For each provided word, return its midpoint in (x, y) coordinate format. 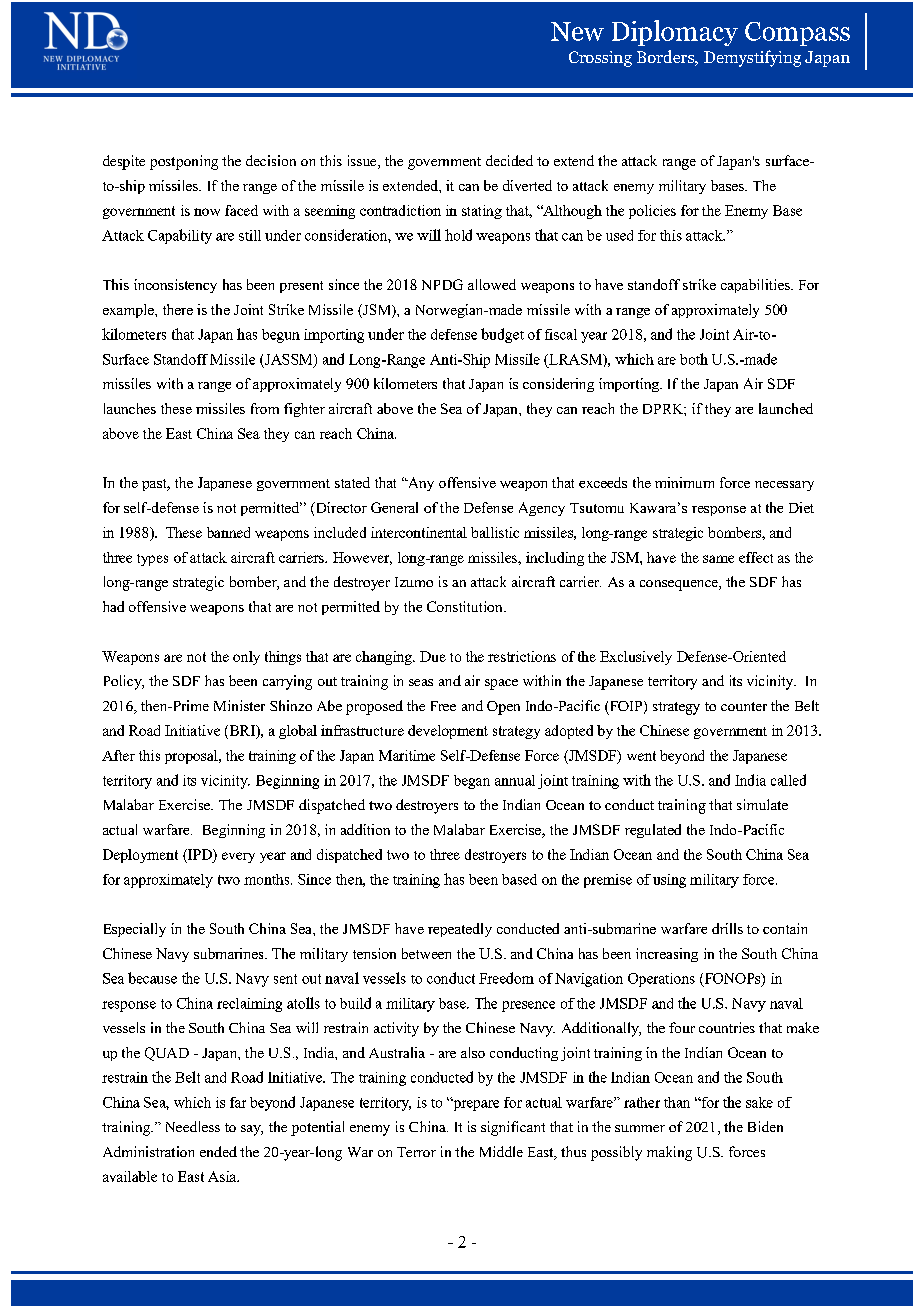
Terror (416, 1152)
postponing (184, 162)
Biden (765, 1126)
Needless (193, 1126)
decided (509, 160)
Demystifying (752, 58)
